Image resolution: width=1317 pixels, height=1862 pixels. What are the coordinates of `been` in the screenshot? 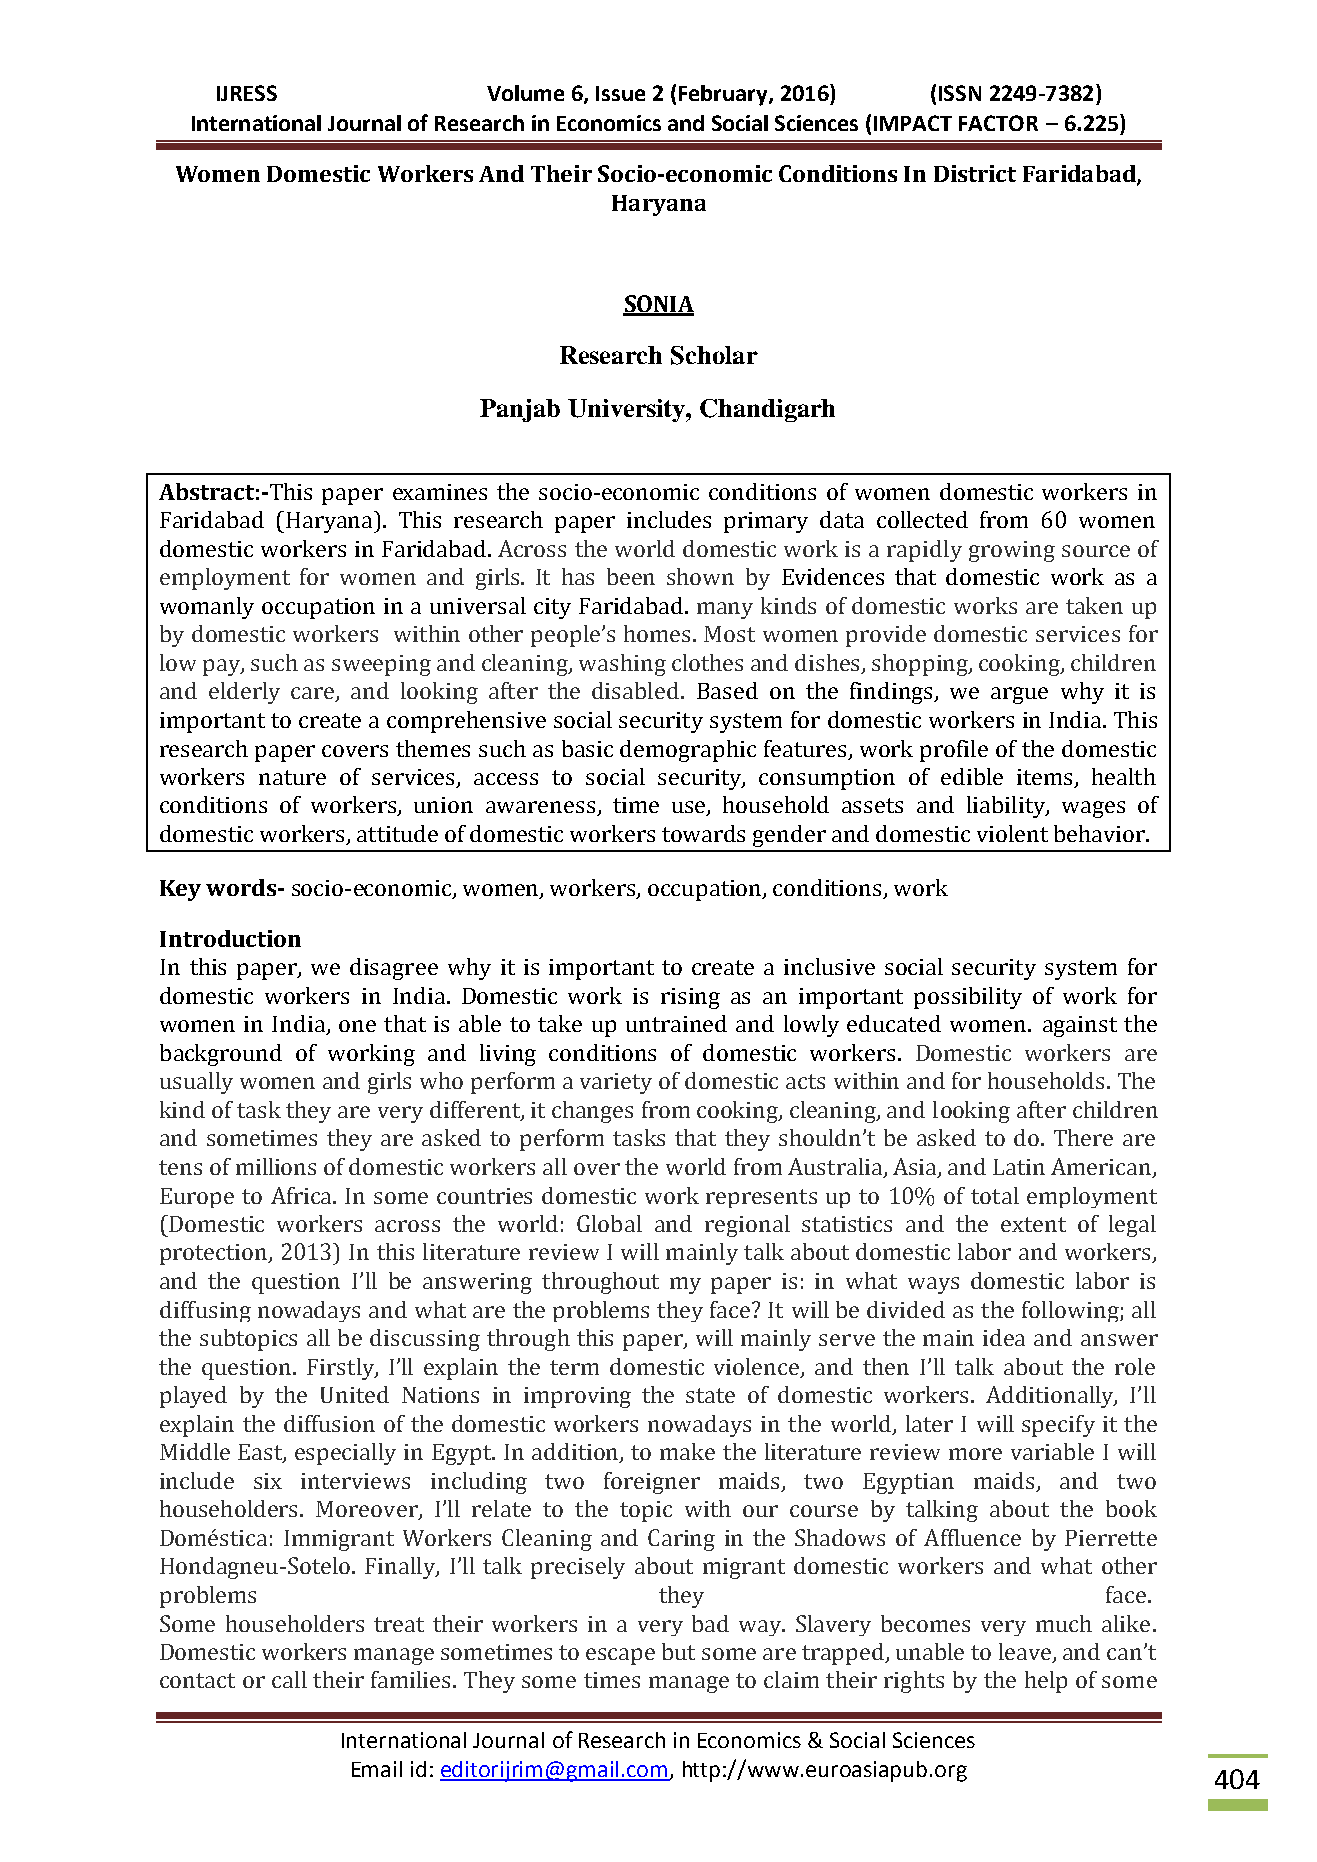 It's located at (631, 576).
